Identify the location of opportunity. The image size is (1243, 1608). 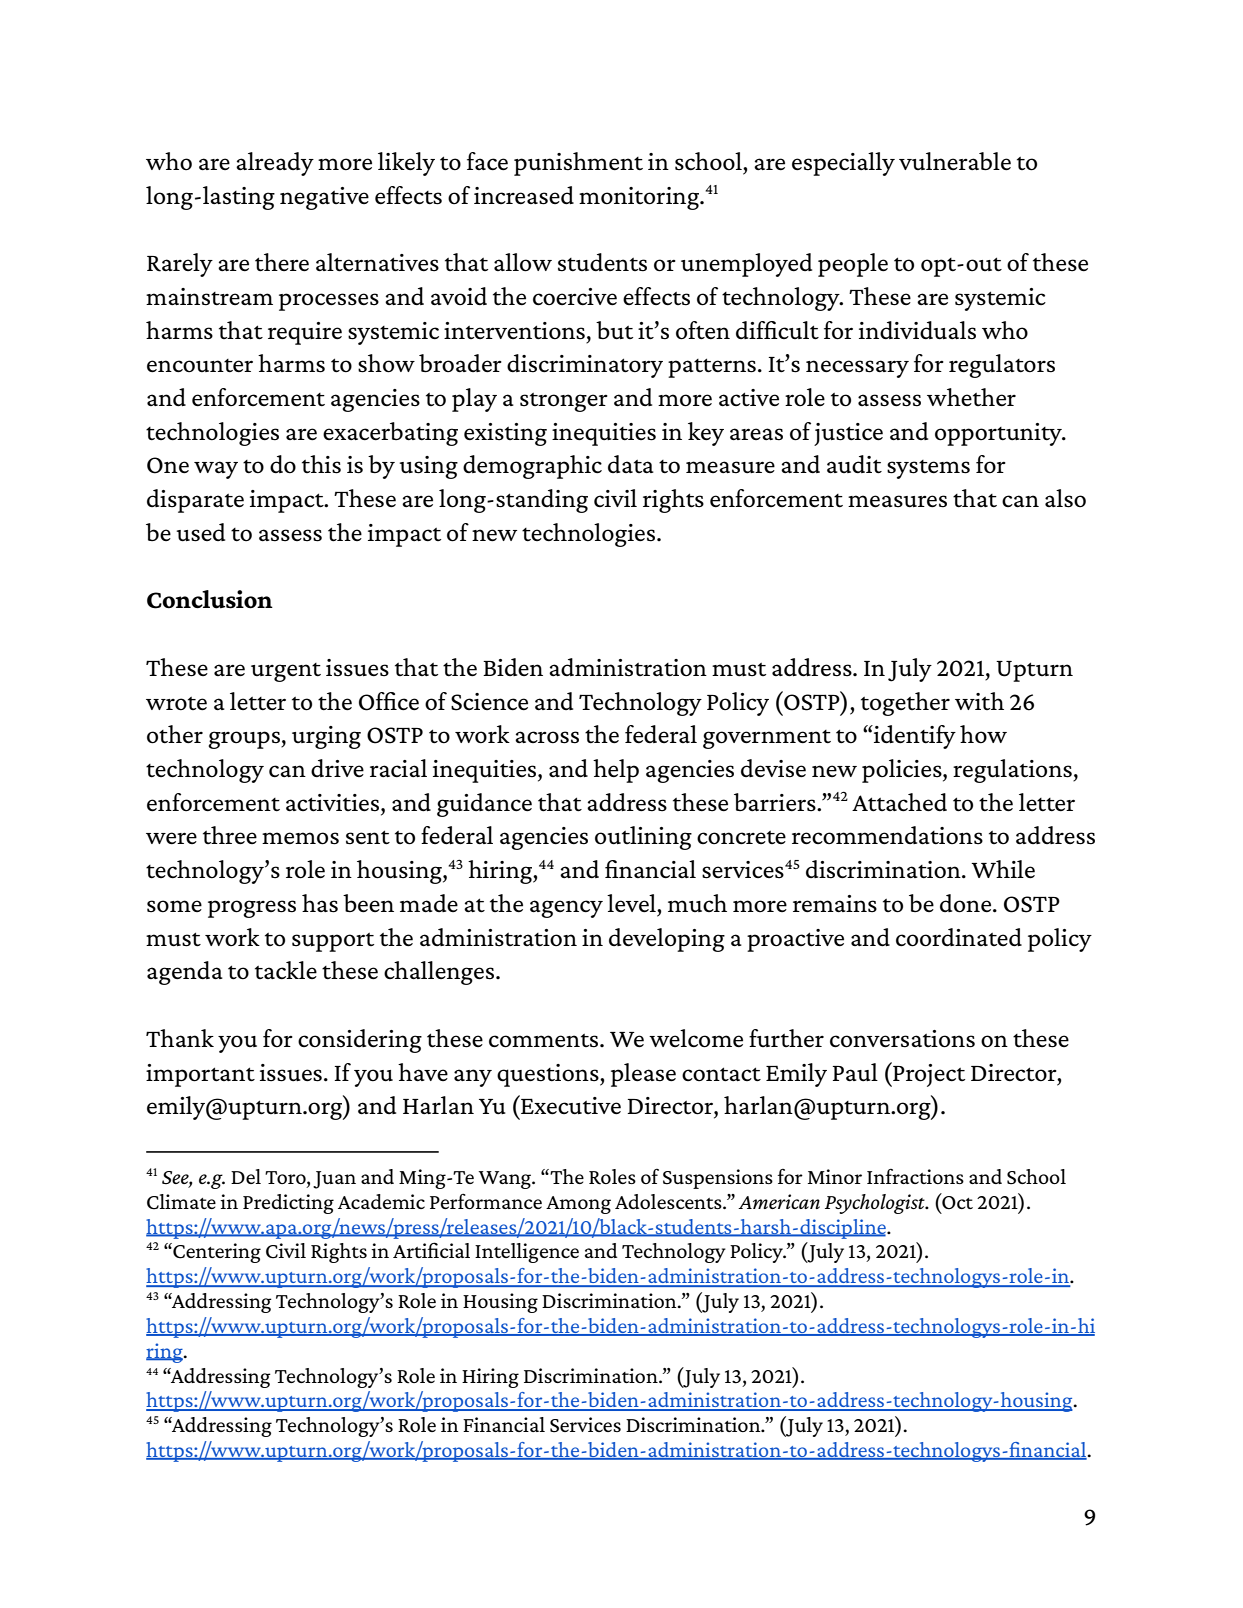
(999, 434).
